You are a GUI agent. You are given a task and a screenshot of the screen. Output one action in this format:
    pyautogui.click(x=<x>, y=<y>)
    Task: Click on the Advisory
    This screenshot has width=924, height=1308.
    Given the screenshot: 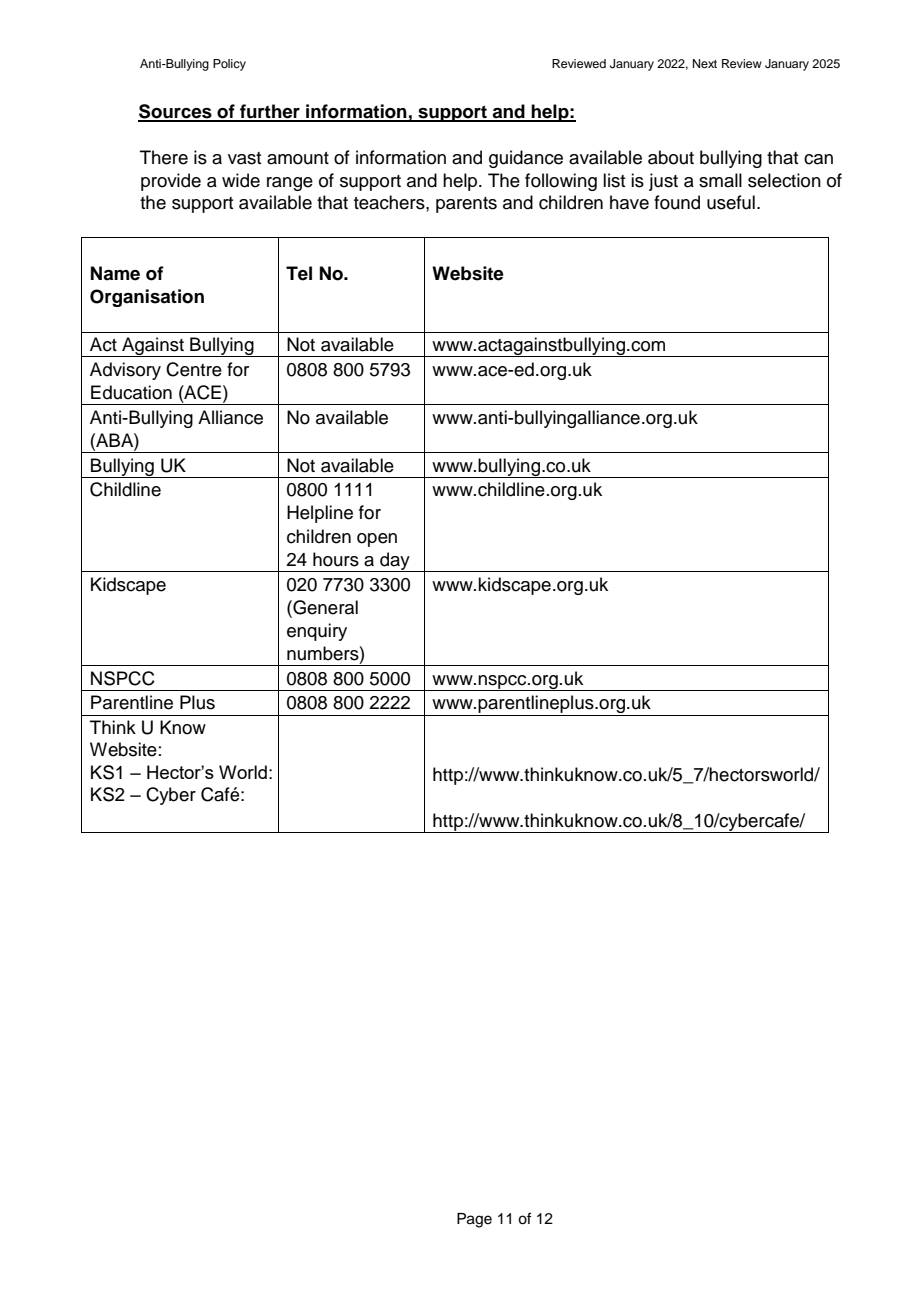 What is the action you would take?
    pyautogui.click(x=125, y=371)
